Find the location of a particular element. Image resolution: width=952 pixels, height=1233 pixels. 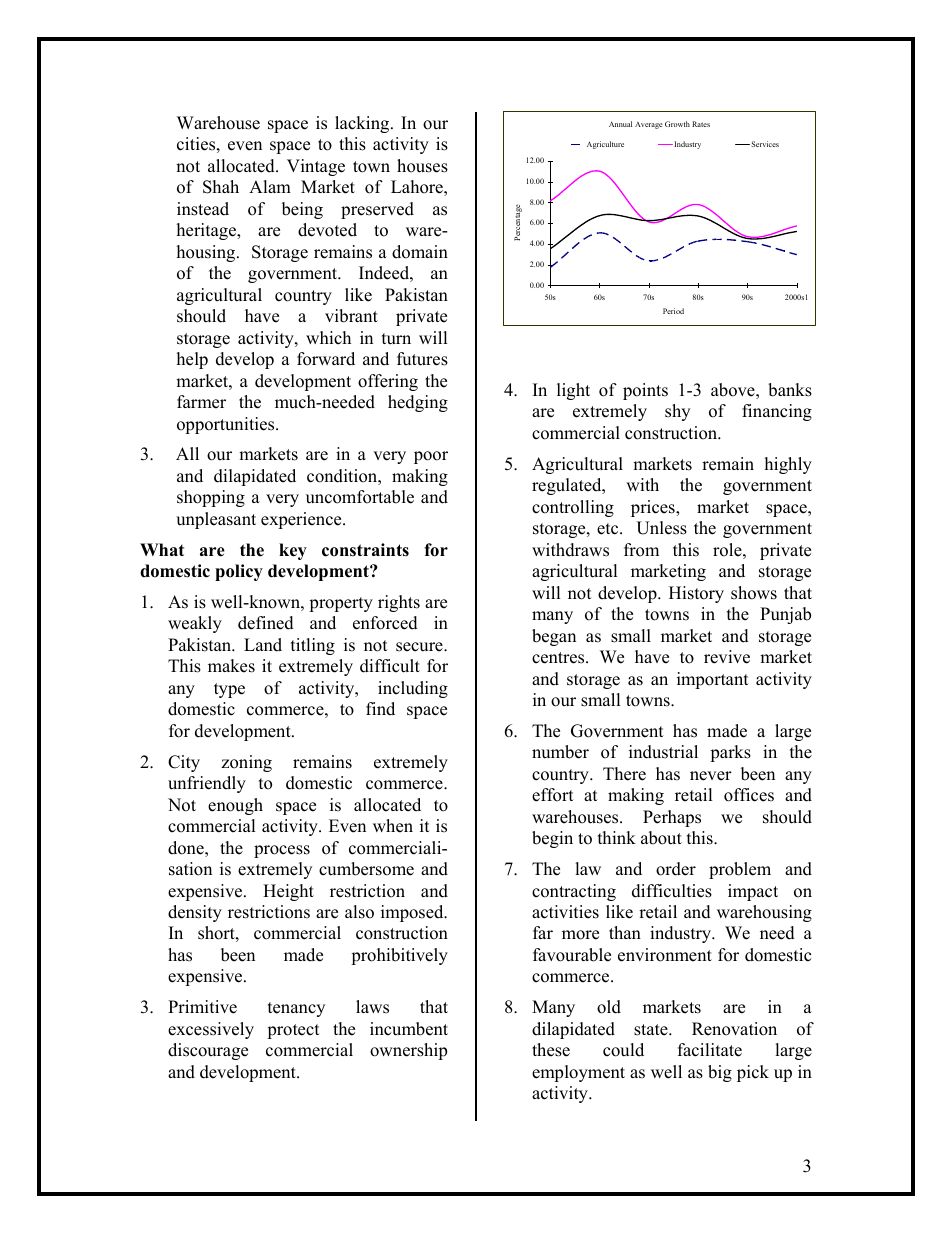

number is located at coordinates (560, 752).
